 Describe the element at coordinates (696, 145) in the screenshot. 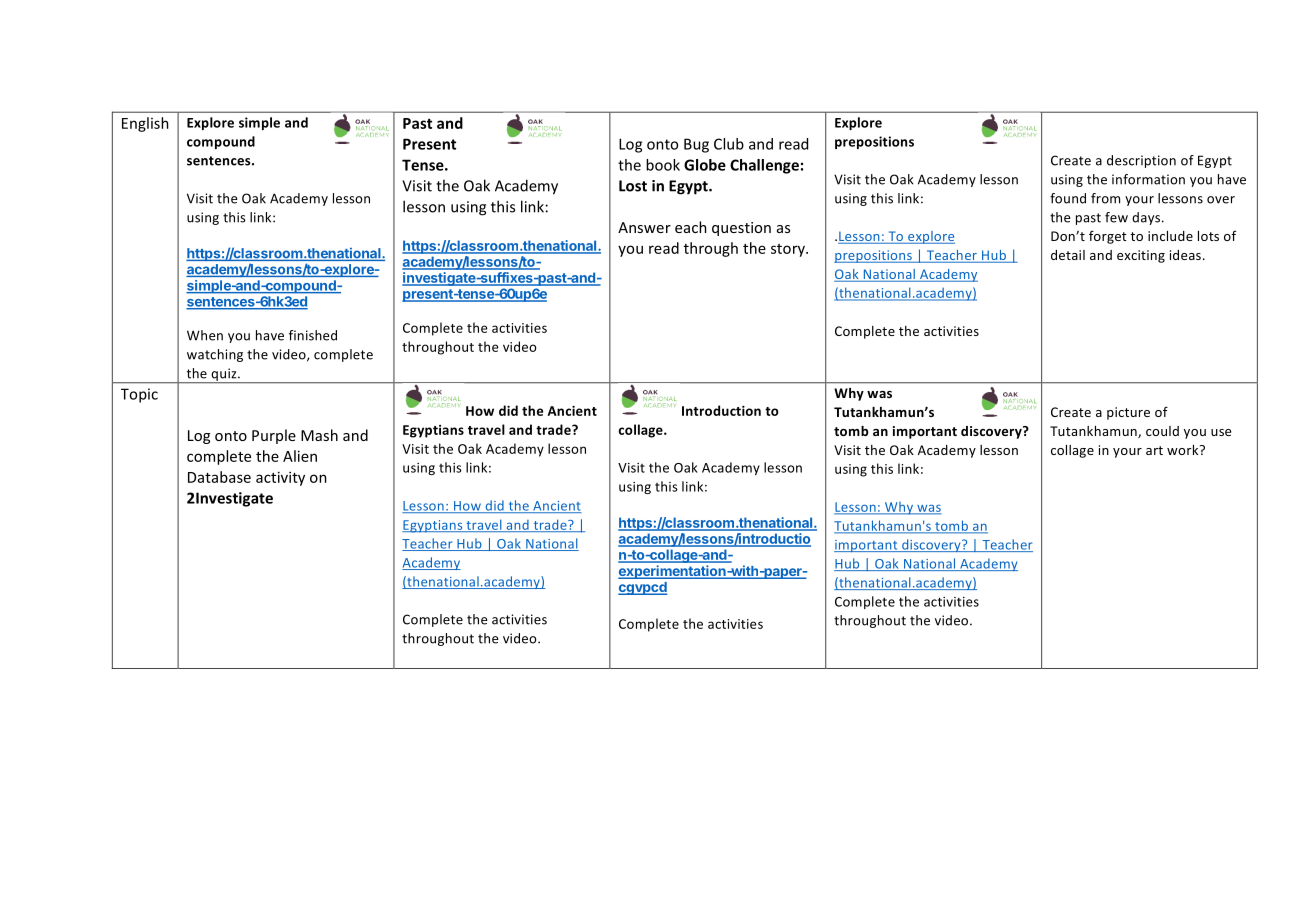

I see `Bug` at that location.
